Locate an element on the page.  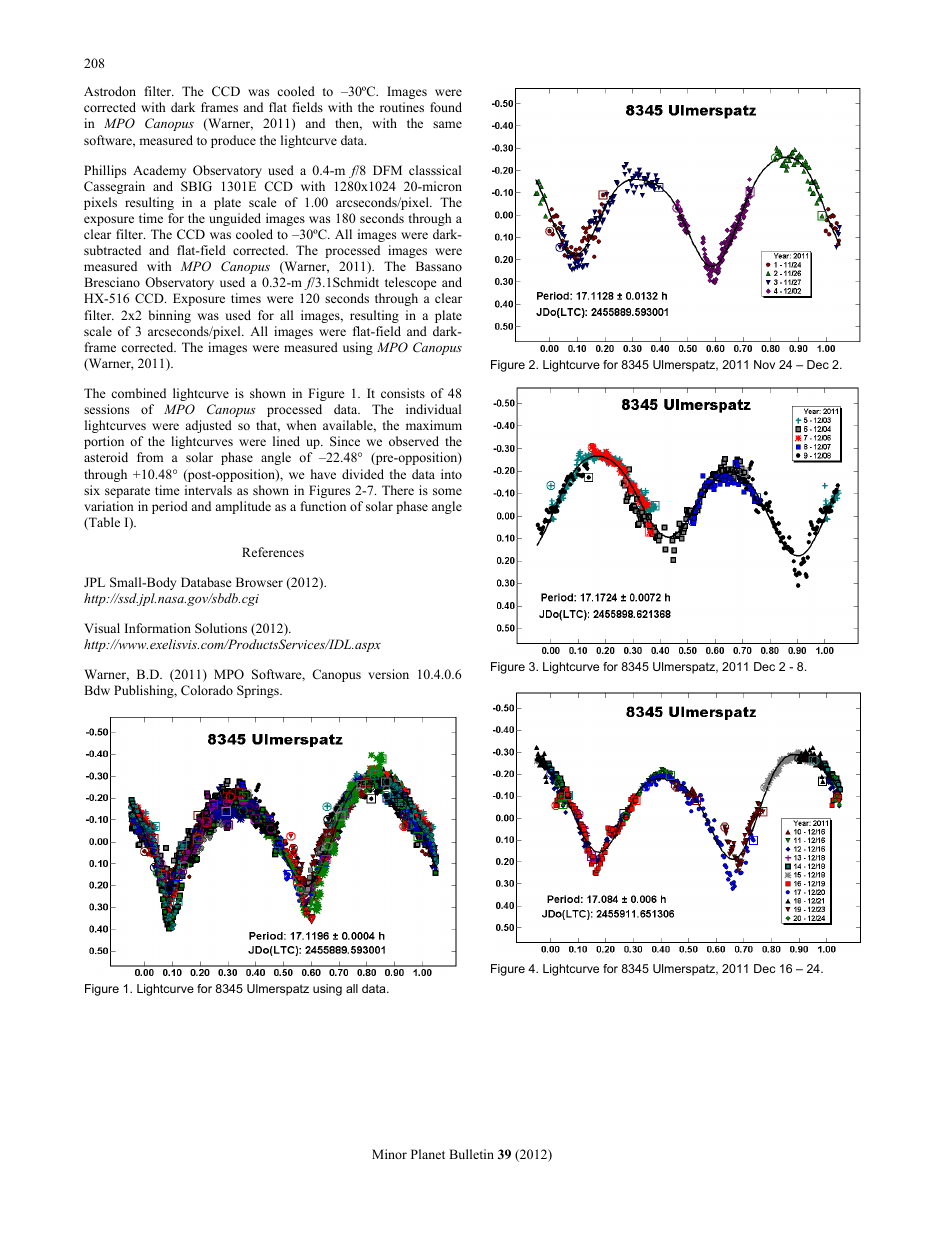
Academy is located at coordinates (159, 171).
